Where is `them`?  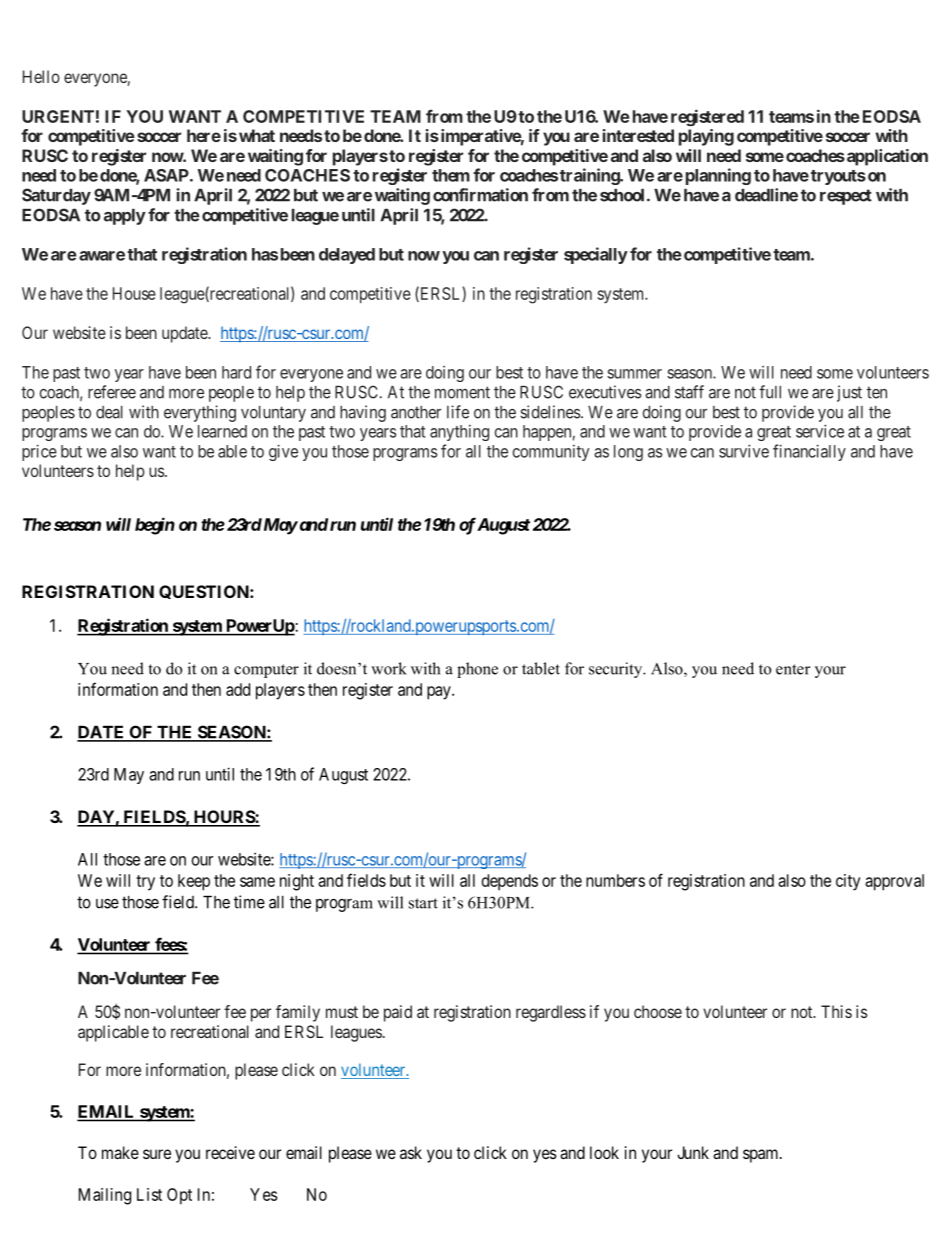 them is located at coordinates (451, 175).
